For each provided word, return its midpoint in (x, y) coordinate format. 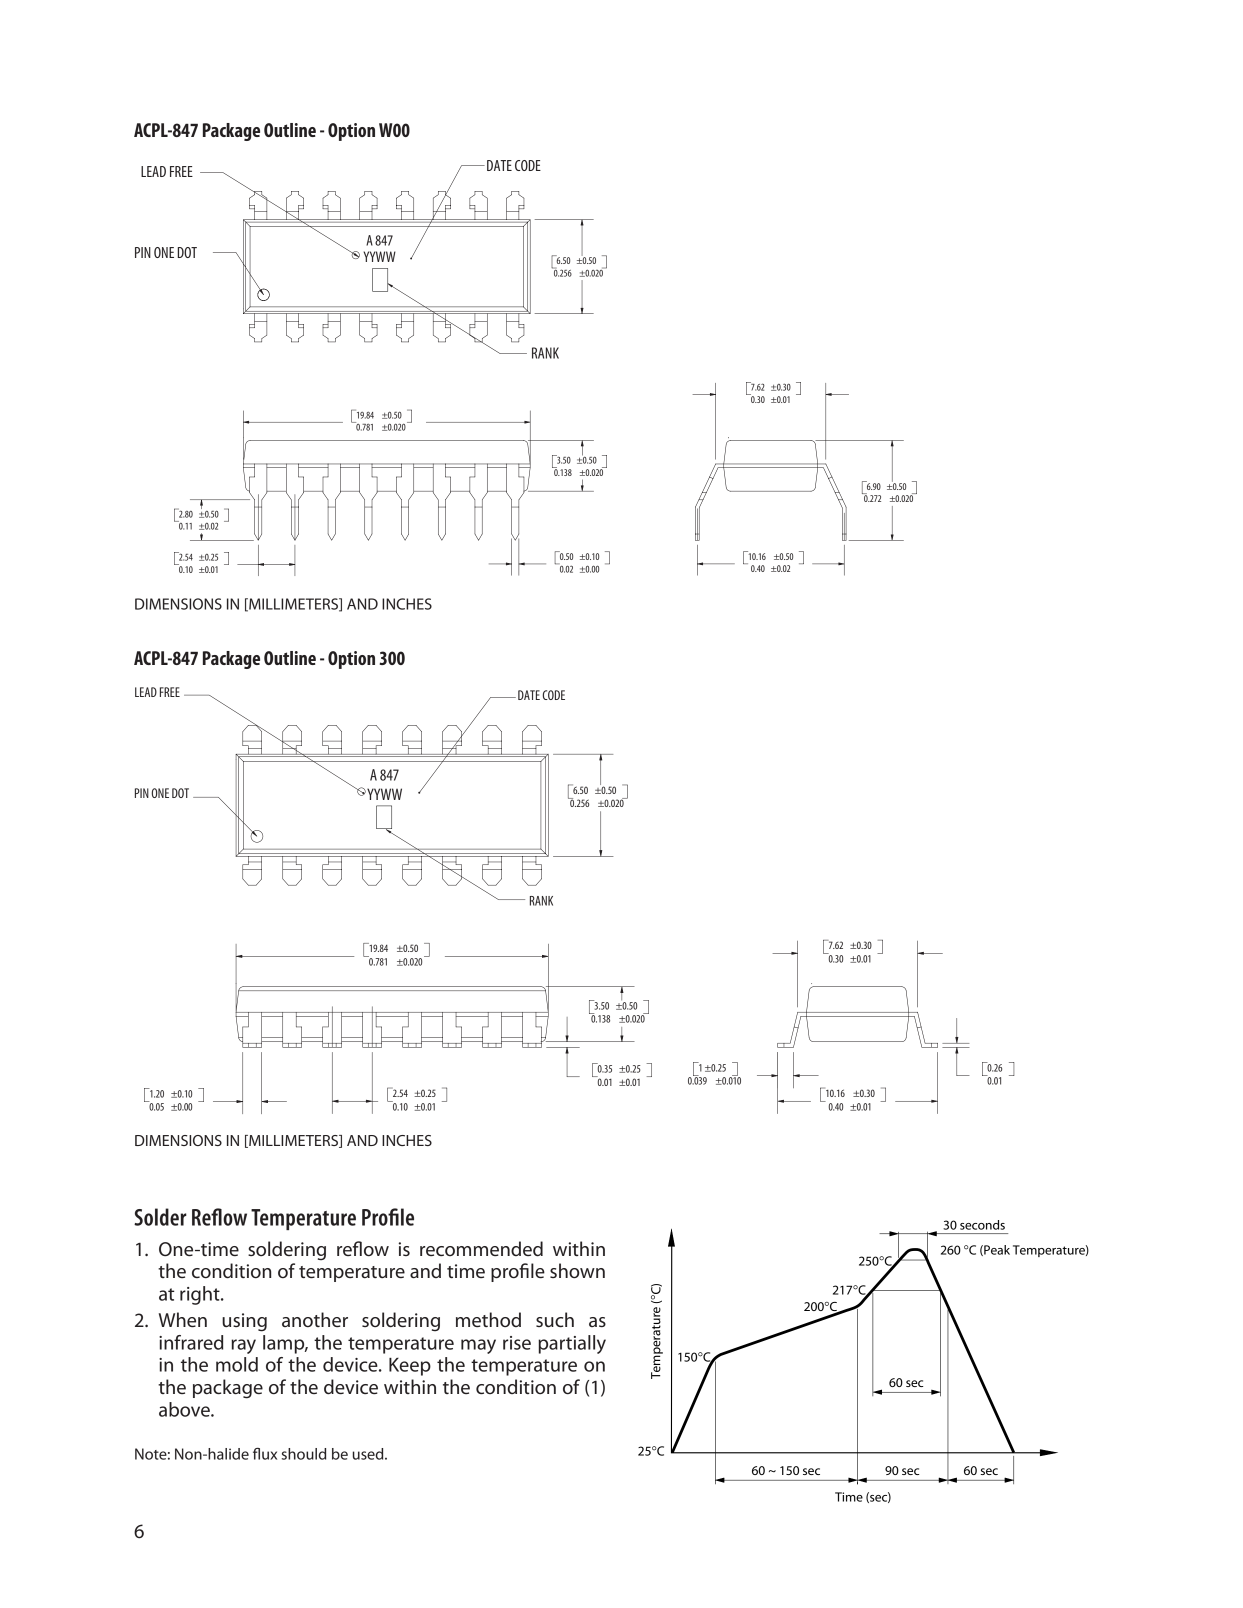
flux (265, 1454)
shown (577, 1271)
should (304, 1454)
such (555, 1319)
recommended (481, 1249)
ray (243, 1346)
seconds (982, 1225)
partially (572, 1344)
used (369, 1454)
